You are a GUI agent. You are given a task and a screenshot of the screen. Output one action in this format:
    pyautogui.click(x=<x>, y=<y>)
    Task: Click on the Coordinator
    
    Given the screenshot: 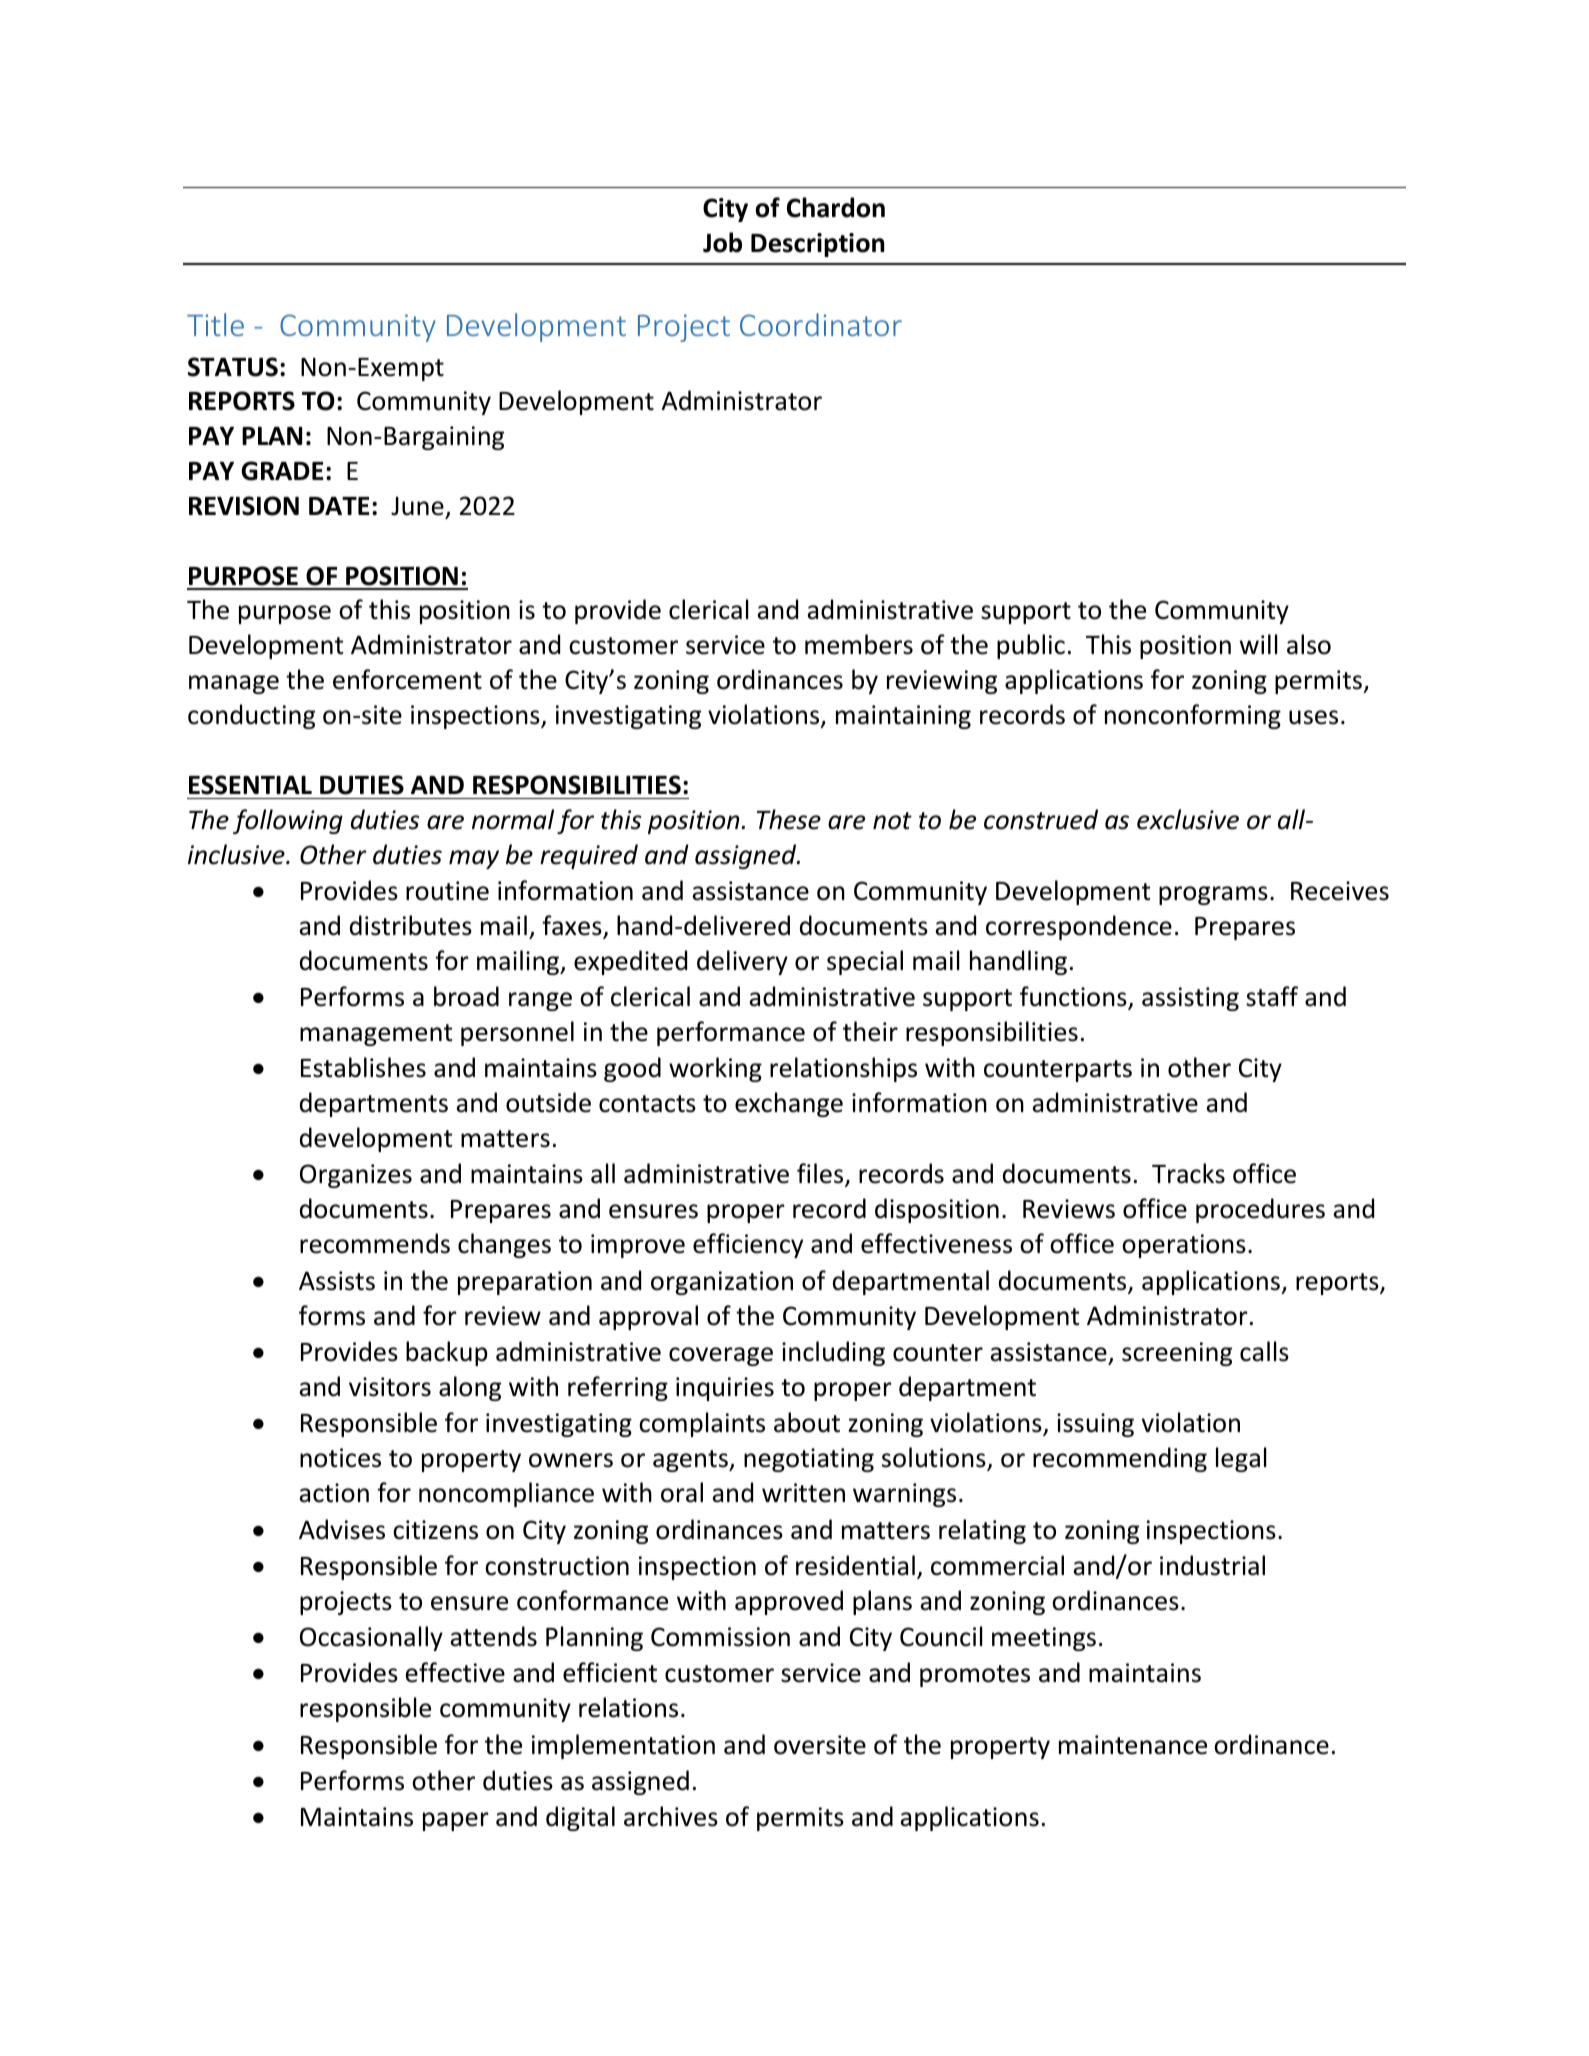 What is the action you would take?
    pyautogui.click(x=821, y=324)
